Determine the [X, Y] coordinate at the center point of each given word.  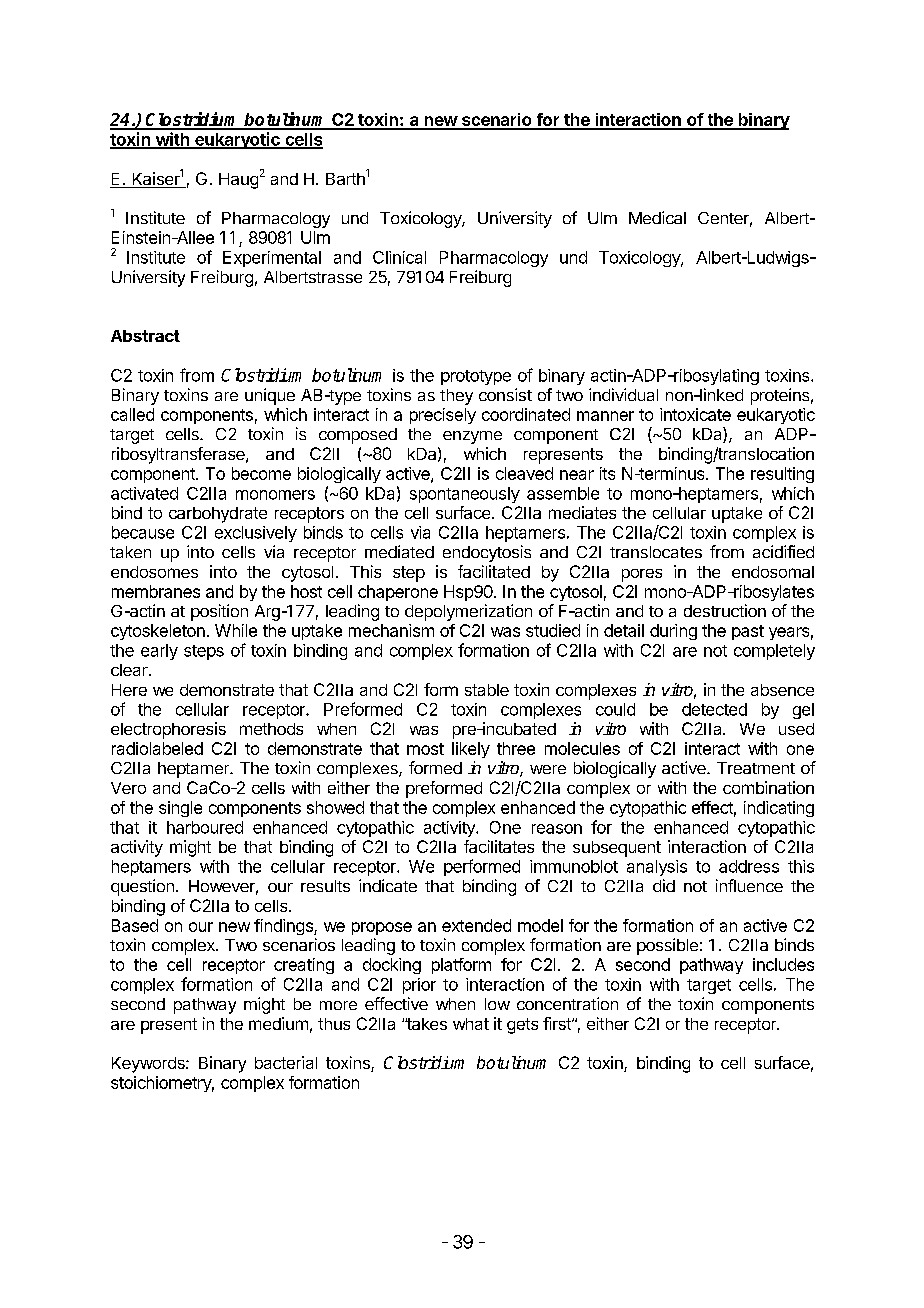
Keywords [149, 1065]
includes [783, 964]
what [471, 1024]
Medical [657, 217]
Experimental [272, 259]
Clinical [399, 257]
